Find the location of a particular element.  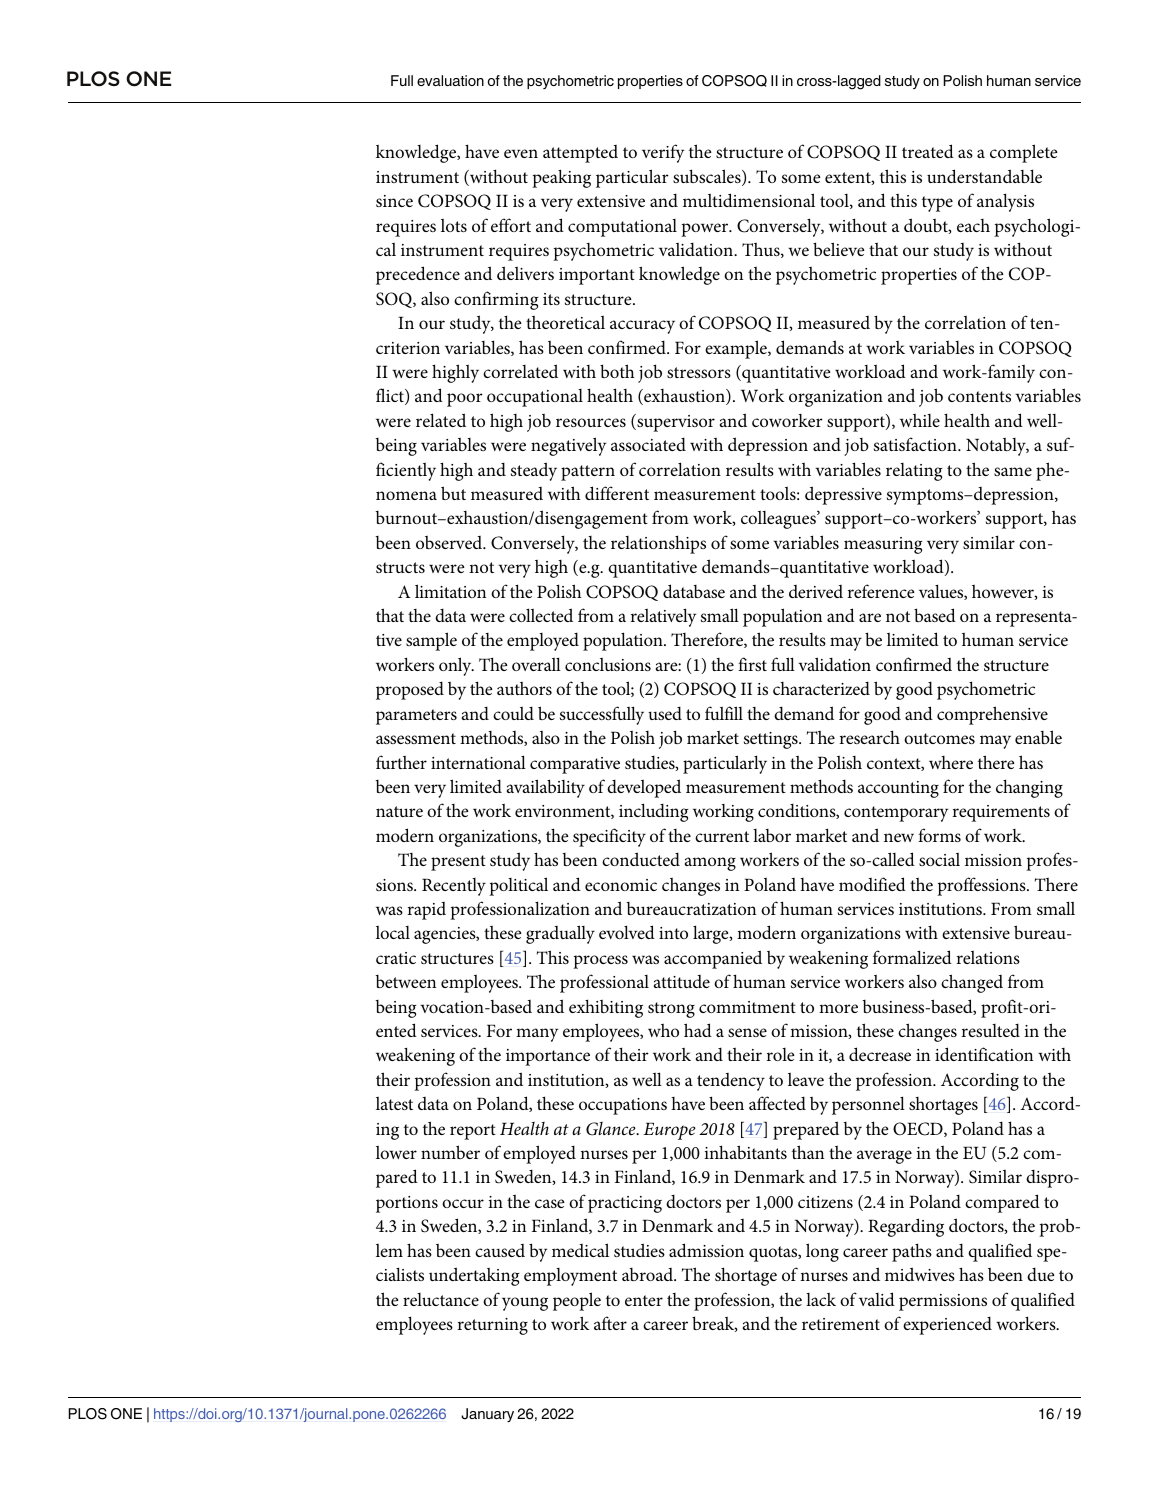

limitation is located at coordinates (450, 591).
